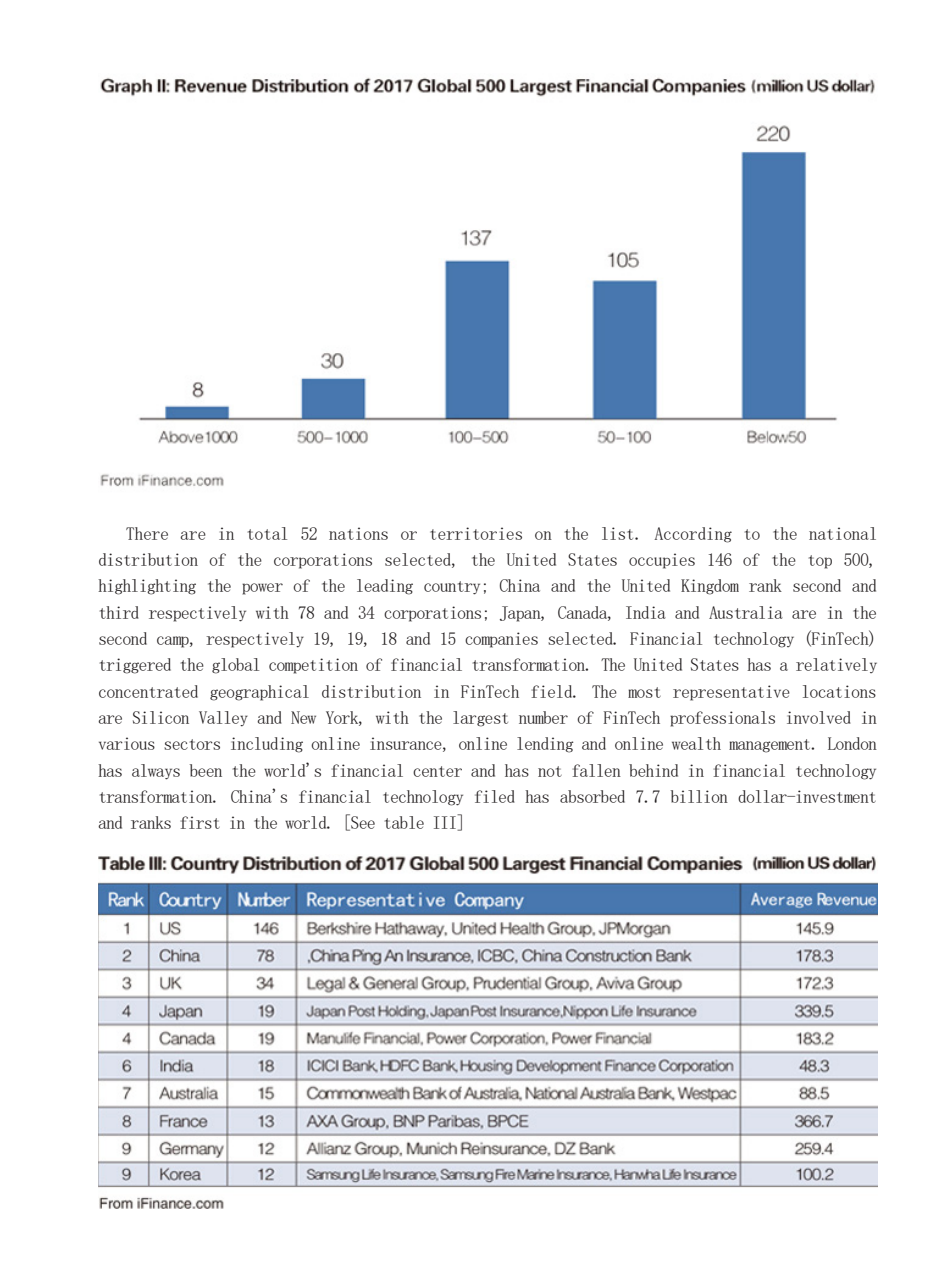 The width and height of the page is (952, 1279). Describe the element at coordinates (696, 743) in the page. I see `wealth` at that location.
